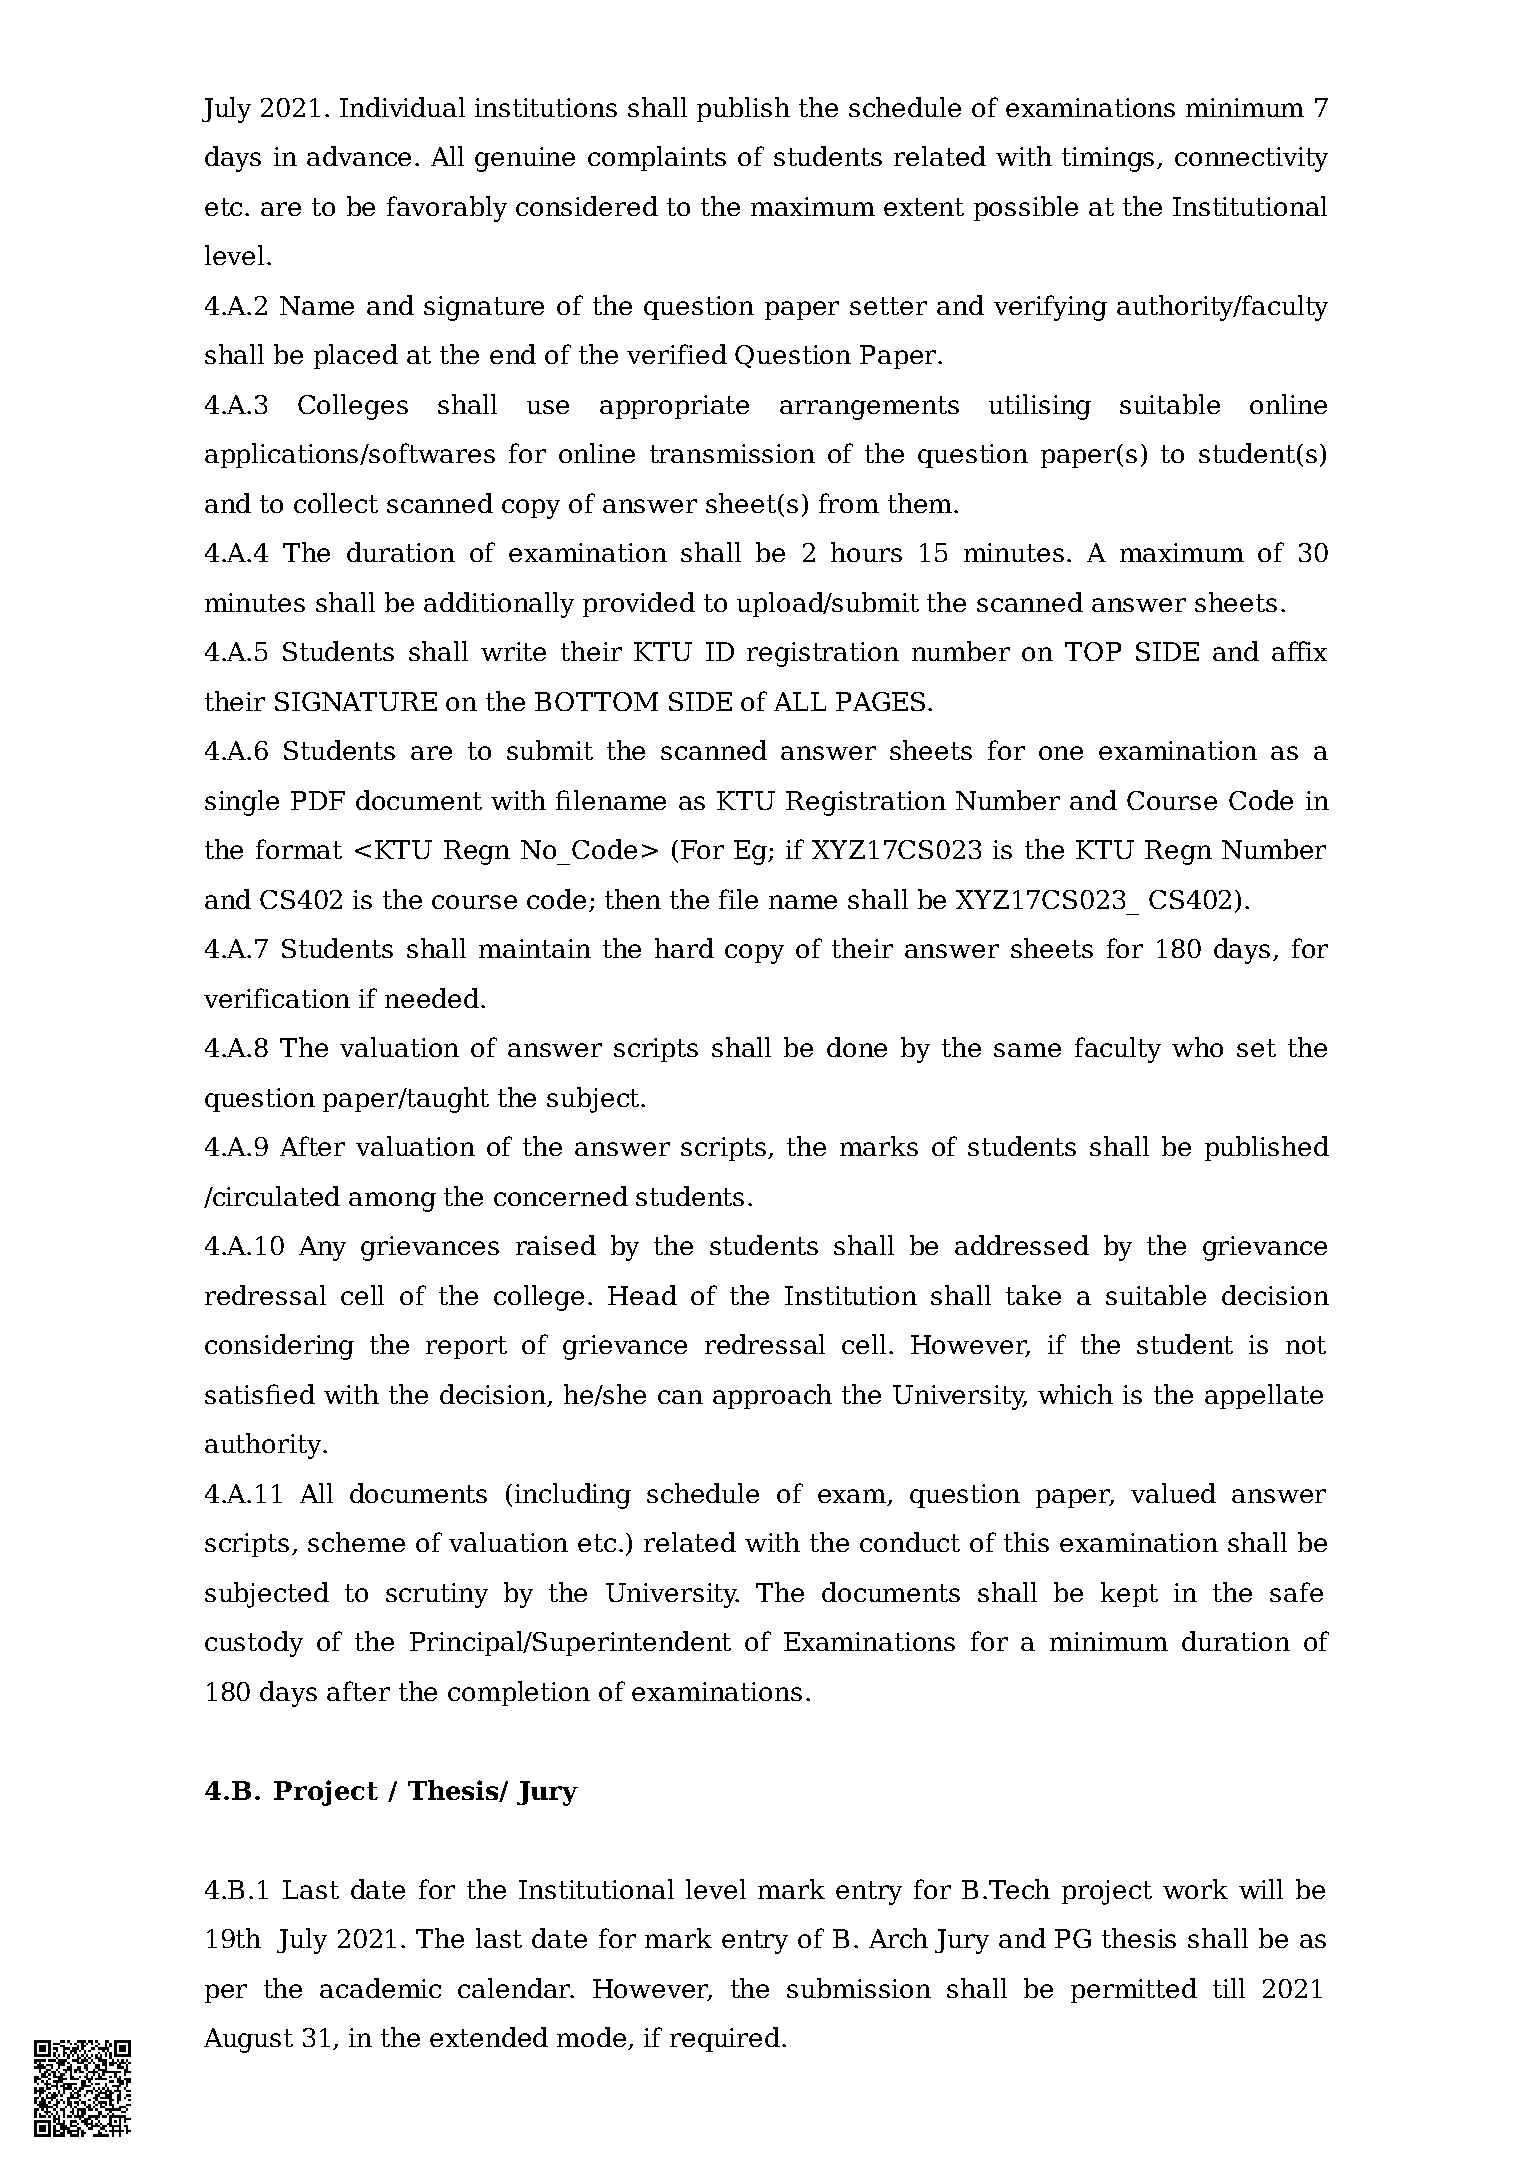 Image resolution: width=1534 pixels, height=2171 pixels. Describe the element at coordinates (466, 1347) in the document. I see `report` at that location.
